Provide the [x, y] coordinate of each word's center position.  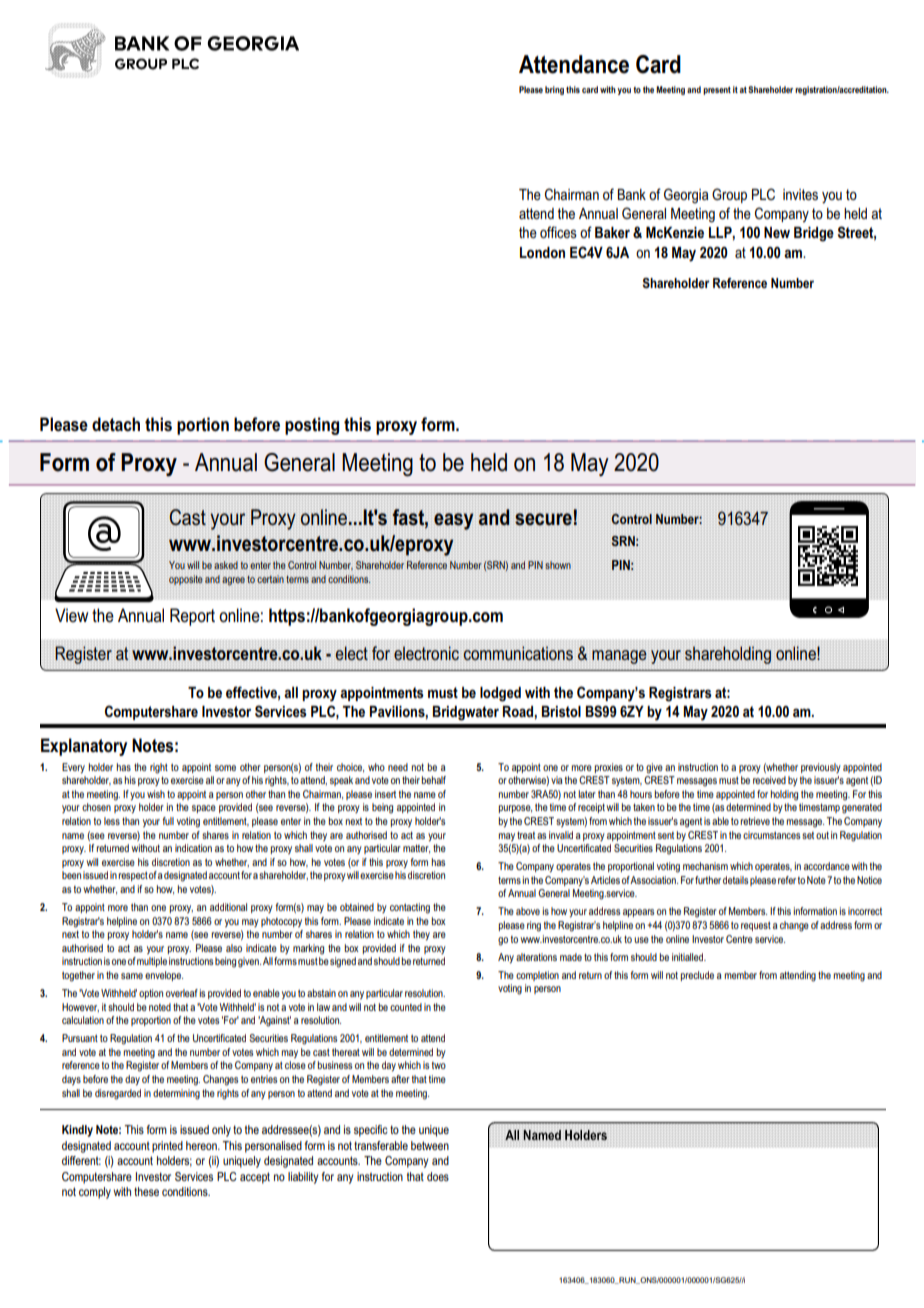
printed [167, 1147]
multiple [152, 962]
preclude [697, 976]
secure [543, 519]
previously [821, 768]
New [777, 232]
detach [116, 424]
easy [453, 521]
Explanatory [84, 747]
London [542, 252]
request [756, 926]
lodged [500, 694]
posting [312, 426]
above [528, 911]
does [438, 1176]
